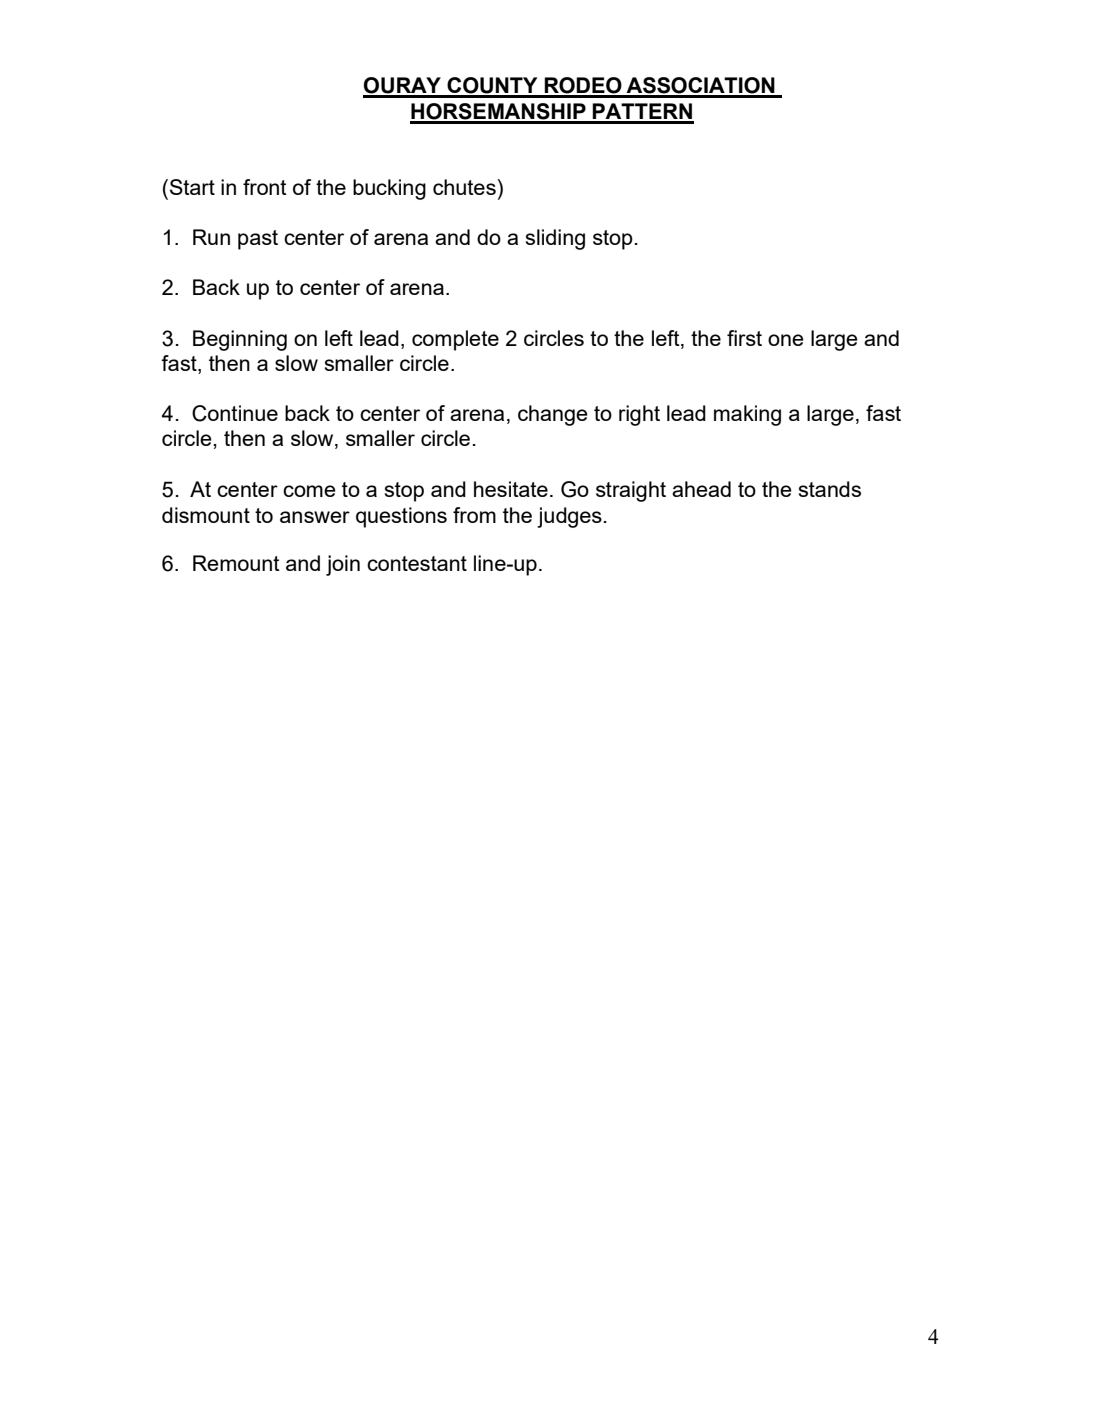 The width and height of the page is (1101, 1425). What do you see at coordinates (309, 491) in the page?
I see `come` at bounding box center [309, 491].
